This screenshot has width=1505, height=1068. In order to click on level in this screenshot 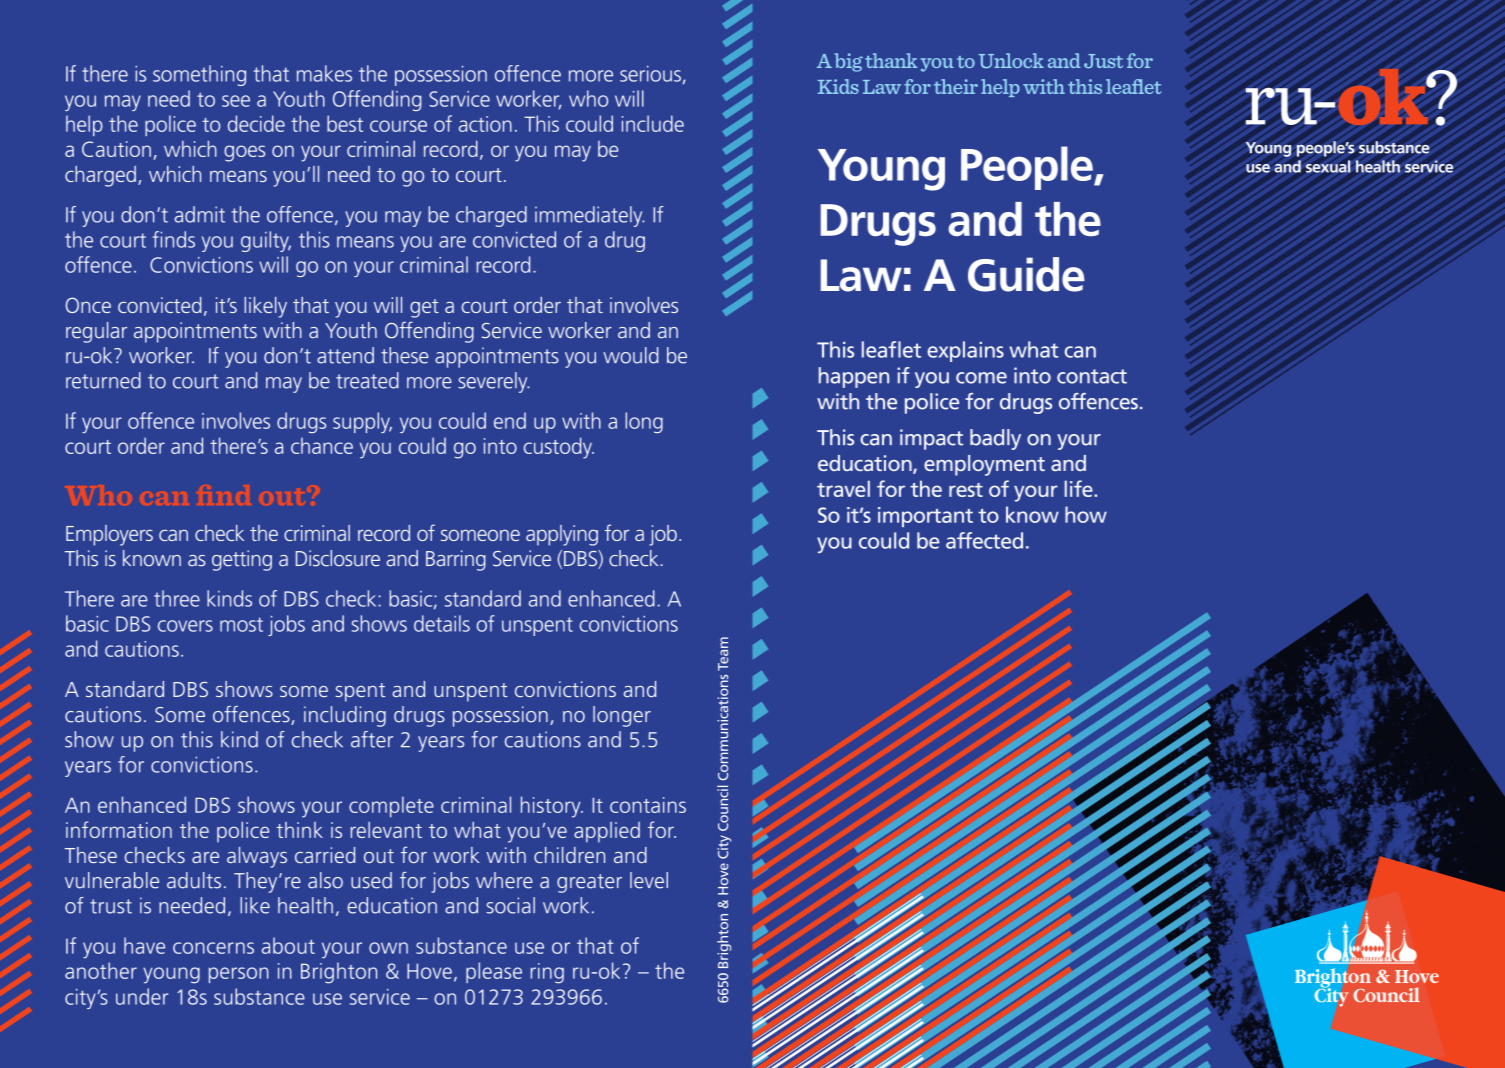, I will do `click(649, 880)`.
